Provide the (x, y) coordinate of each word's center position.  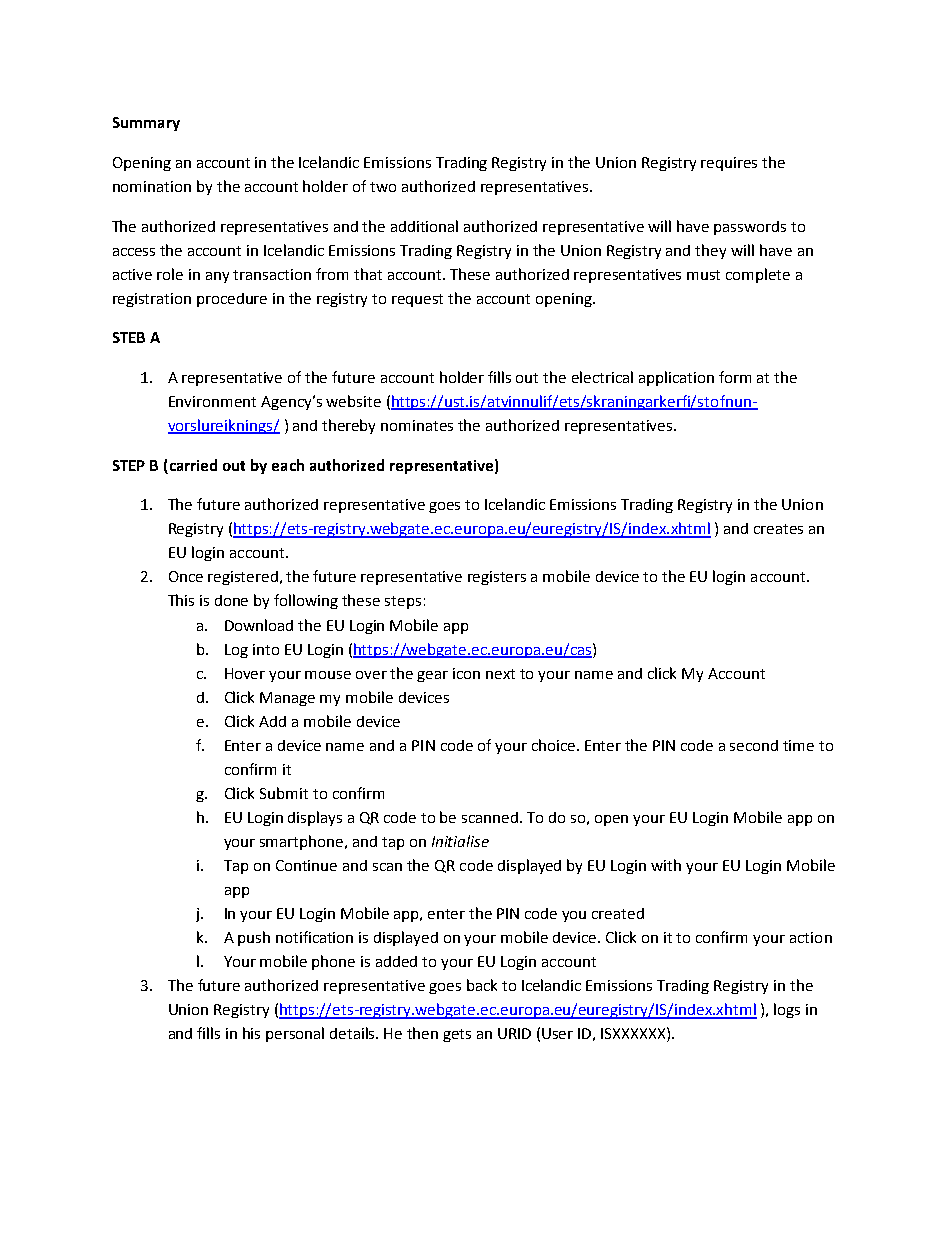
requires (729, 164)
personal (295, 1034)
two (383, 187)
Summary (146, 124)
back (482, 985)
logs (787, 1010)
